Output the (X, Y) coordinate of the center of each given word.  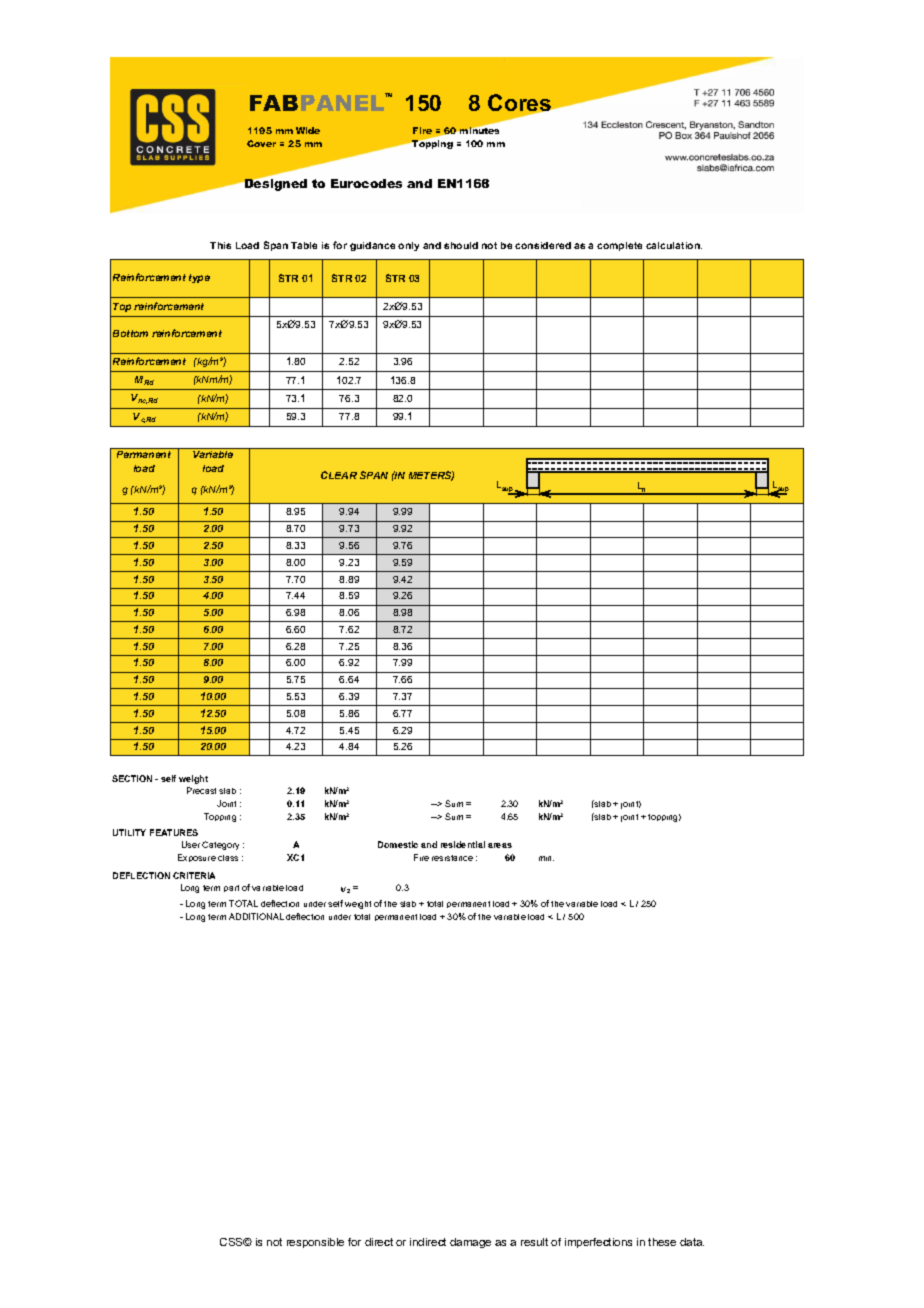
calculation (674, 245)
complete (619, 246)
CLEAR (339, 475)
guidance (372, 246)
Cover (261, 143)
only (408, 246)
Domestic (398, 844)
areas (500, 845)
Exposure (197, 858)
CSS (232, 1242)
